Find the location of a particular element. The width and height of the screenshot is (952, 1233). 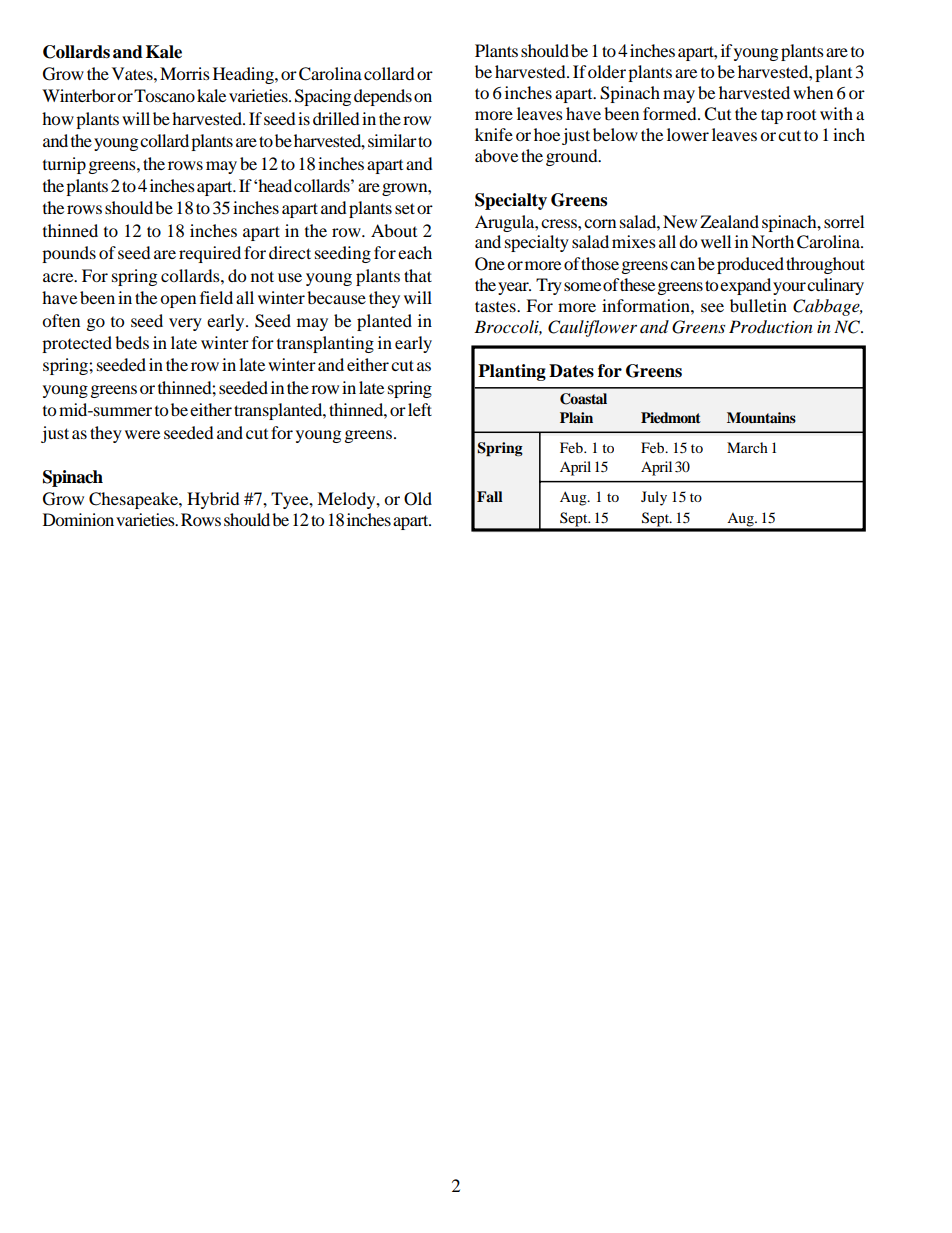

Production is located at coordinates (771, 327).
